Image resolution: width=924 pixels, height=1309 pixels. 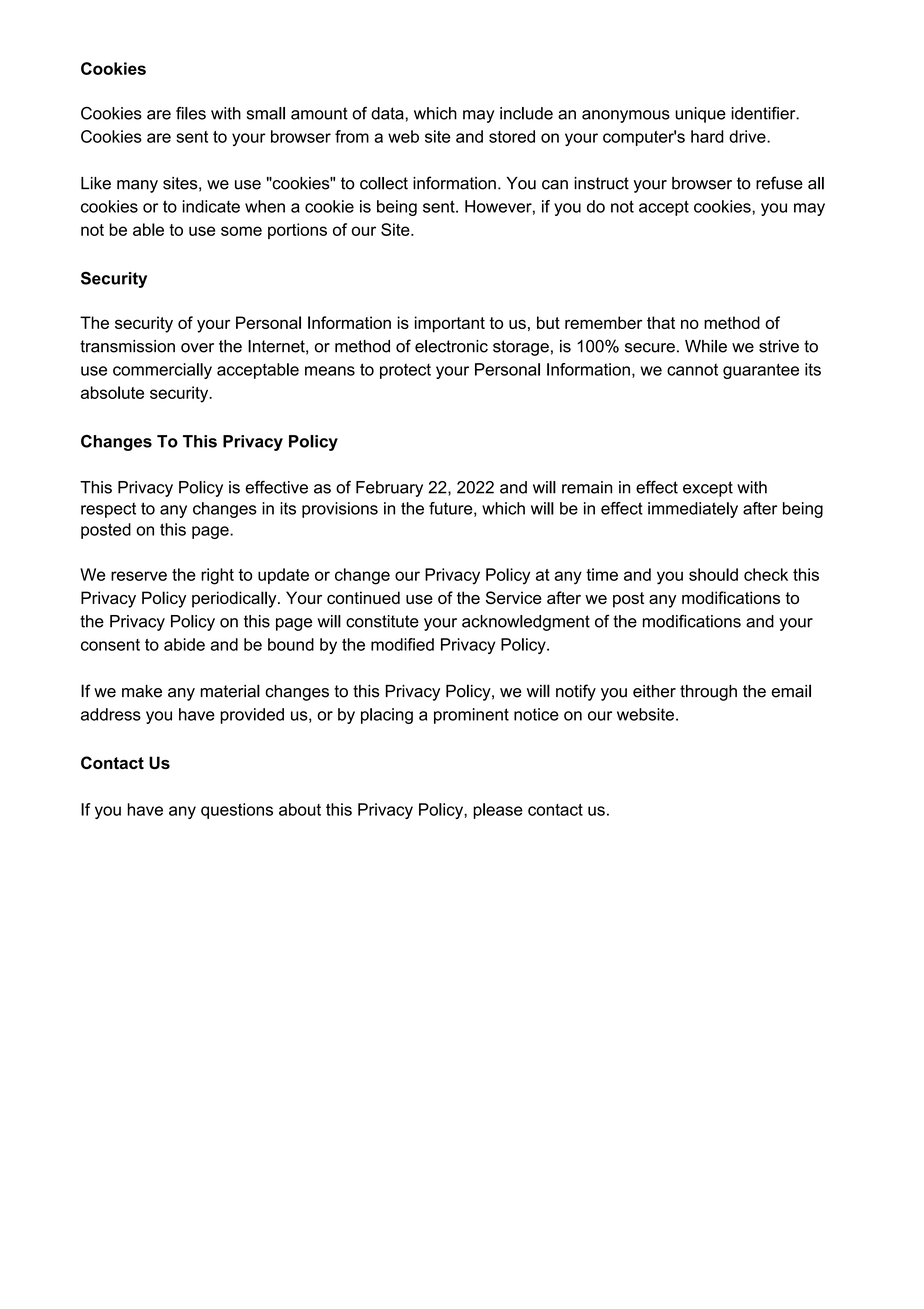 What do you see at coordinates (708, 489) in the screenshot?
I see `except` at bounding box center [708, 489].
